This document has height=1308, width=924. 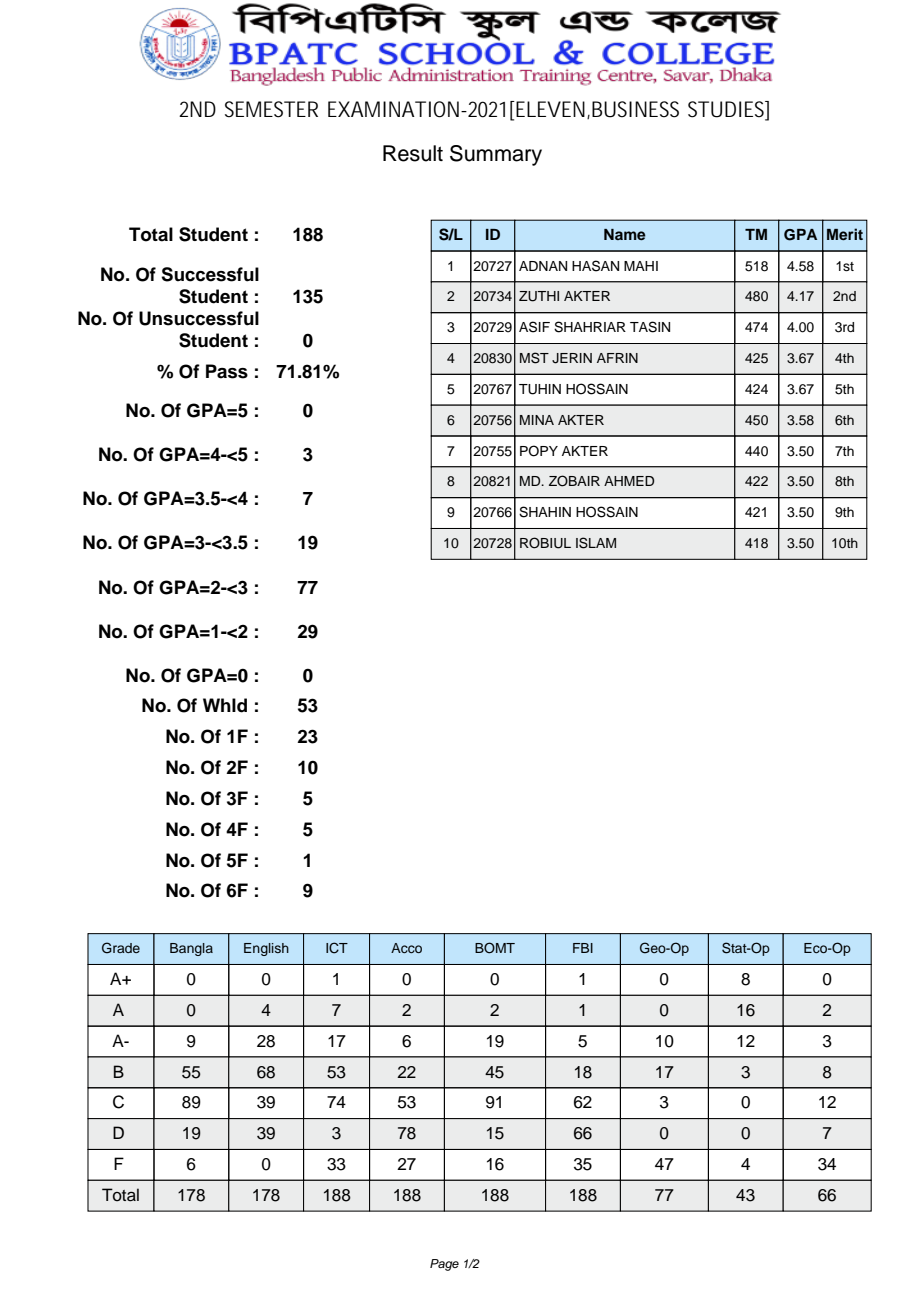 What do you see at coordinates (337, 948) in the document?
I see `ICT` at bounding box center [337, 948].
